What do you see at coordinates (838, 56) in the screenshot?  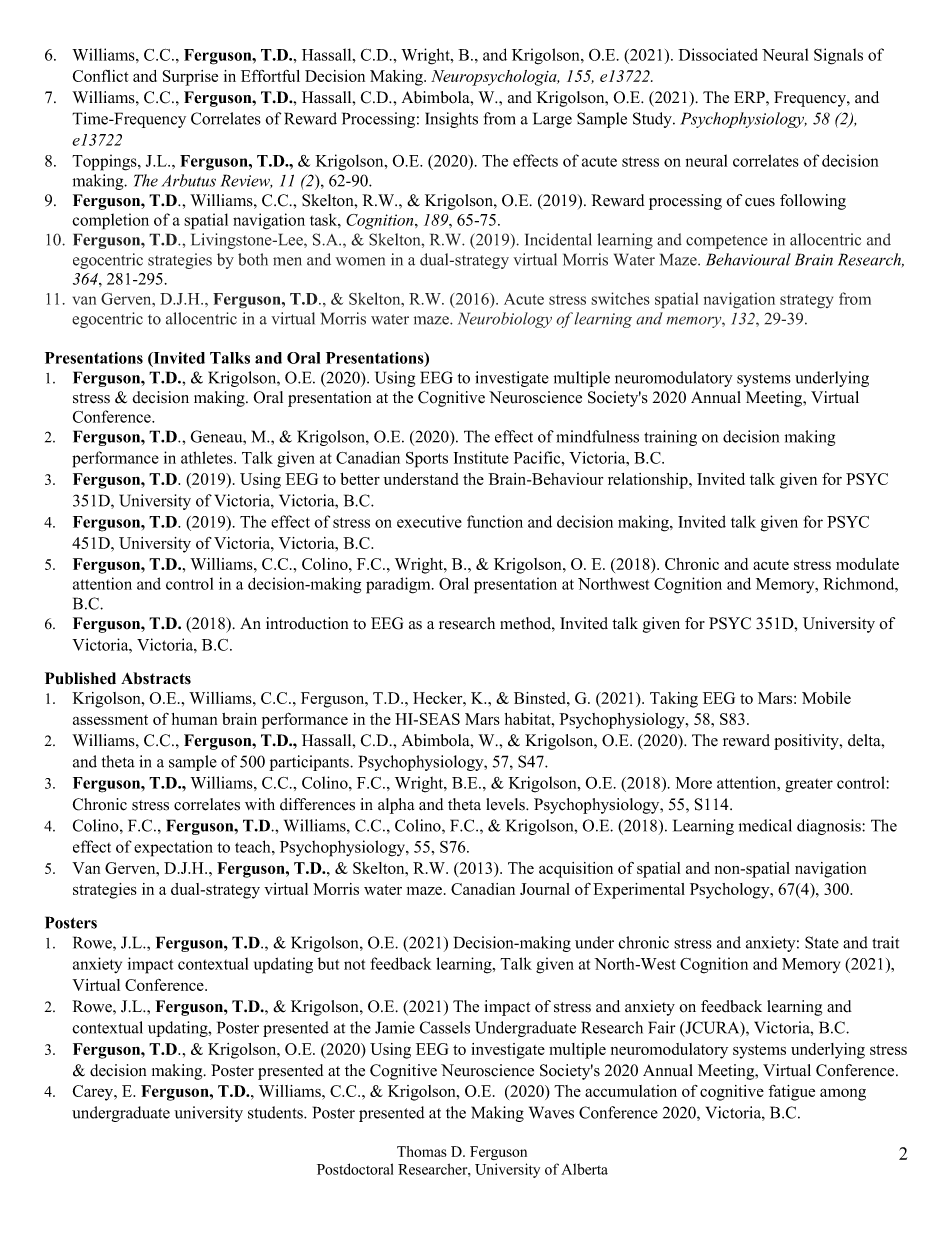 I see `Signals` at bounding box center [838, 56].
